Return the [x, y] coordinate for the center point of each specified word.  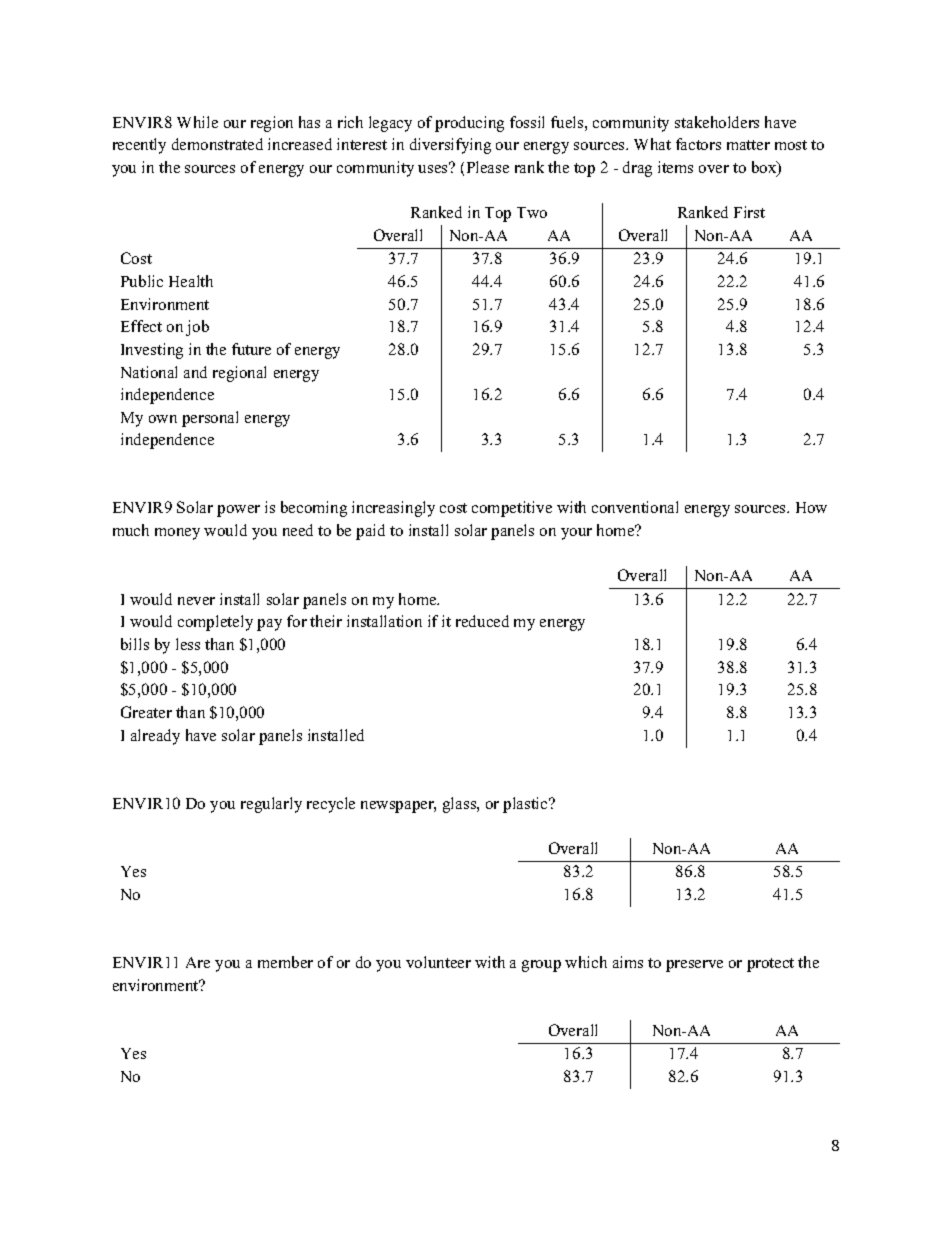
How [811, 507]
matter [748, 145]
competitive [512, 509]
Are [198, 962]
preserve [694, 966]
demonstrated [217, 144]
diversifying [450, 146]
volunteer [438, 962]
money [177, 534]
